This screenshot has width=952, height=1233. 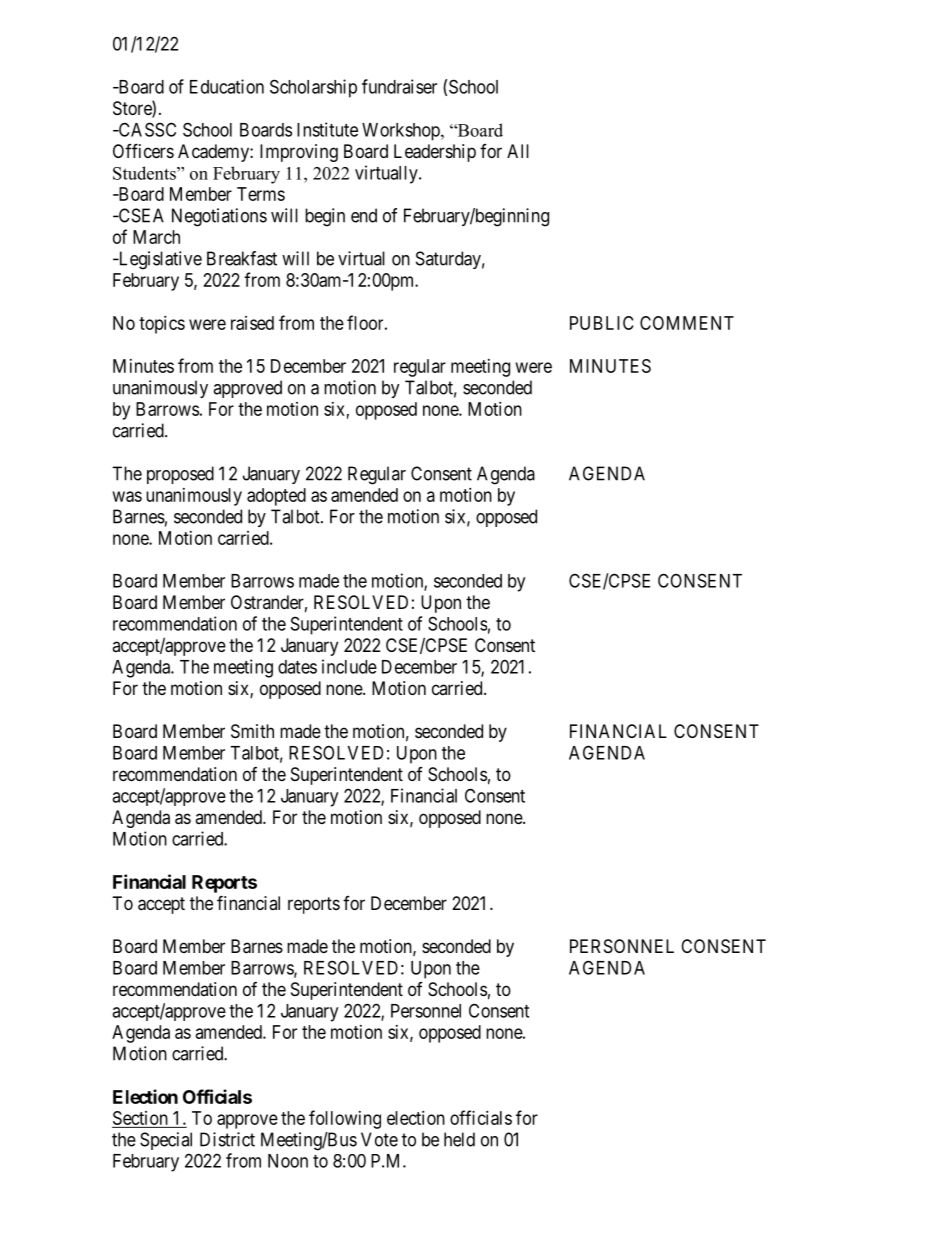 What do you see at coordinates (402, 132) in the screenshot?
I see `Workshop` at bounding box center [402, 132].
